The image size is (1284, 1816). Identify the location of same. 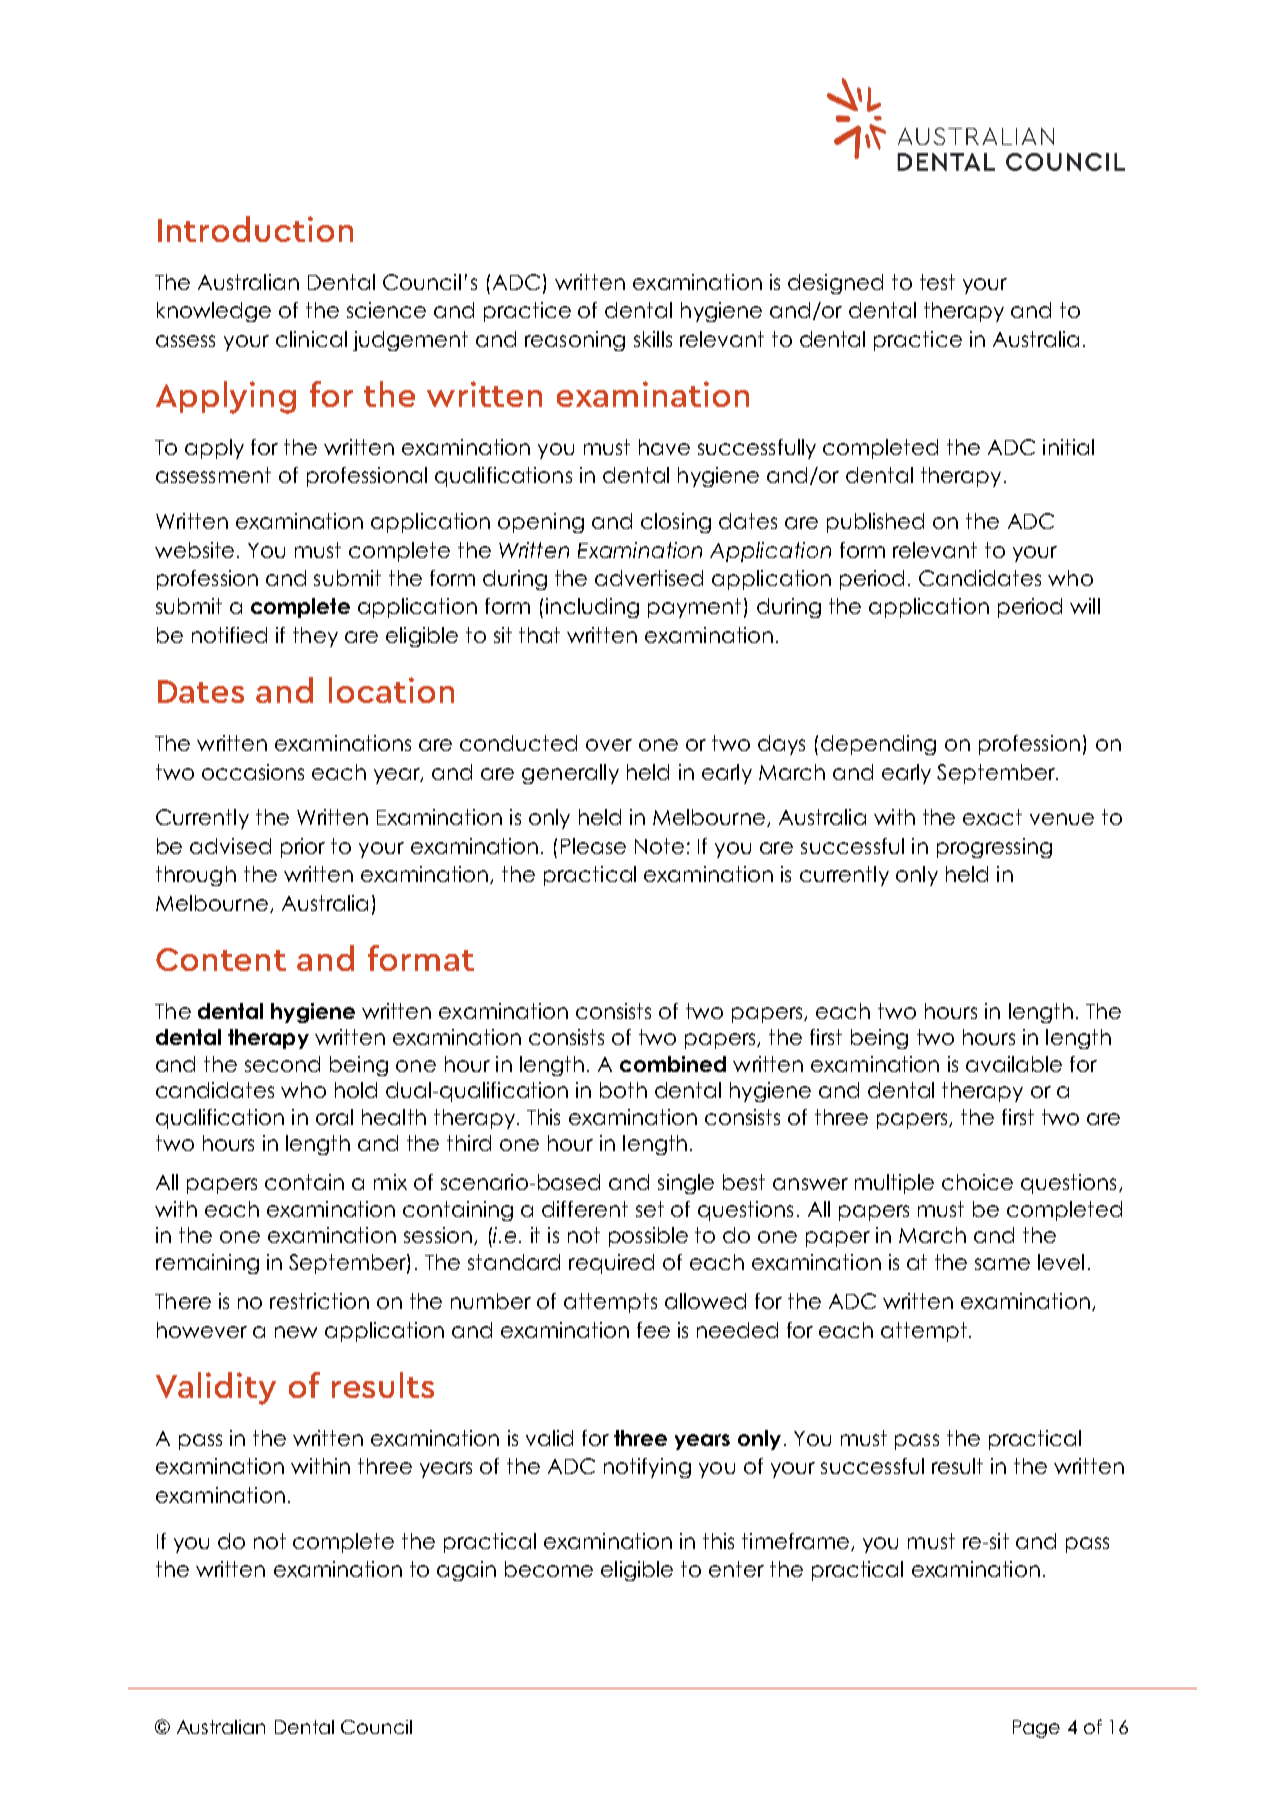
(1002, 1264).
